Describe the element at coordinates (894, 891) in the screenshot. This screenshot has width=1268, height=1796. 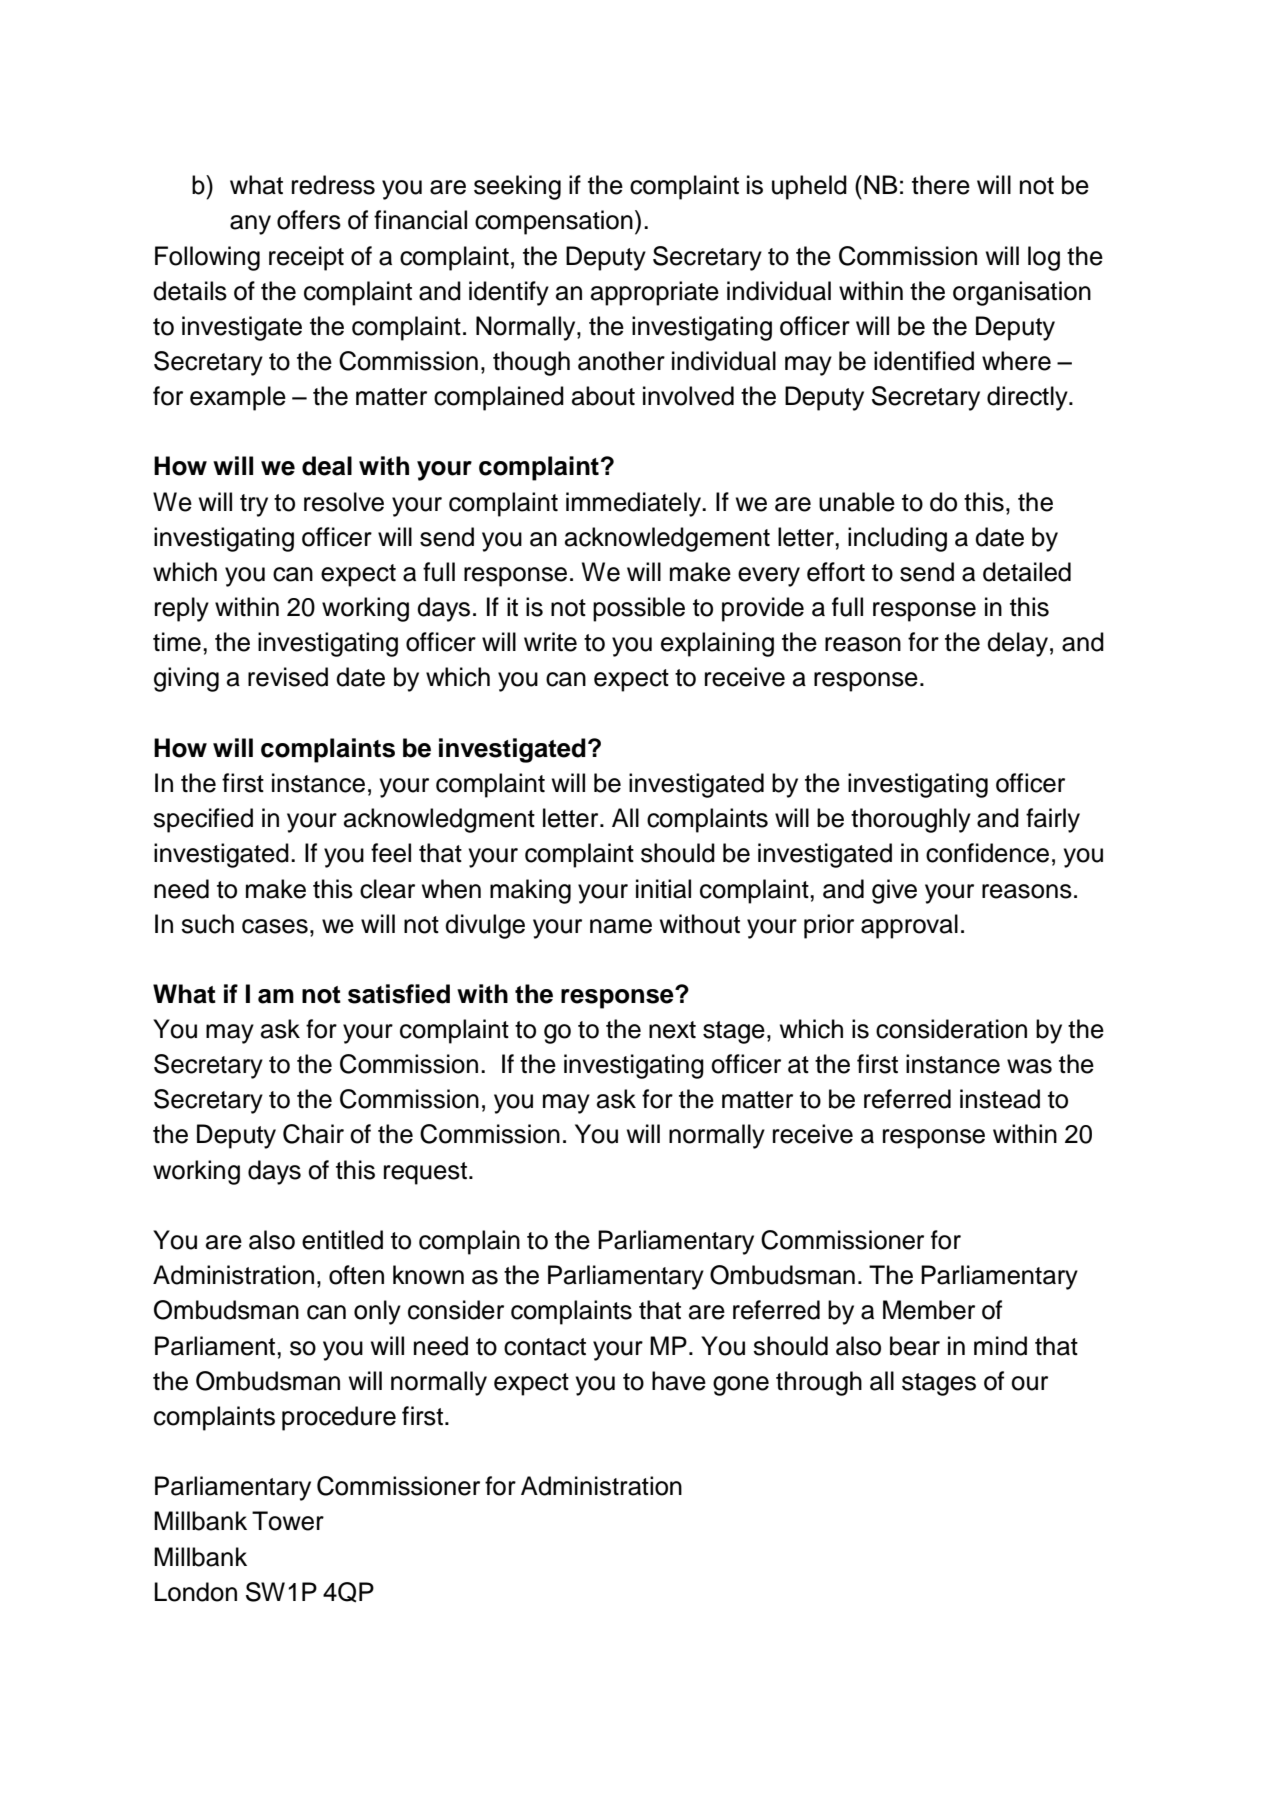
I see `give` at that location.
